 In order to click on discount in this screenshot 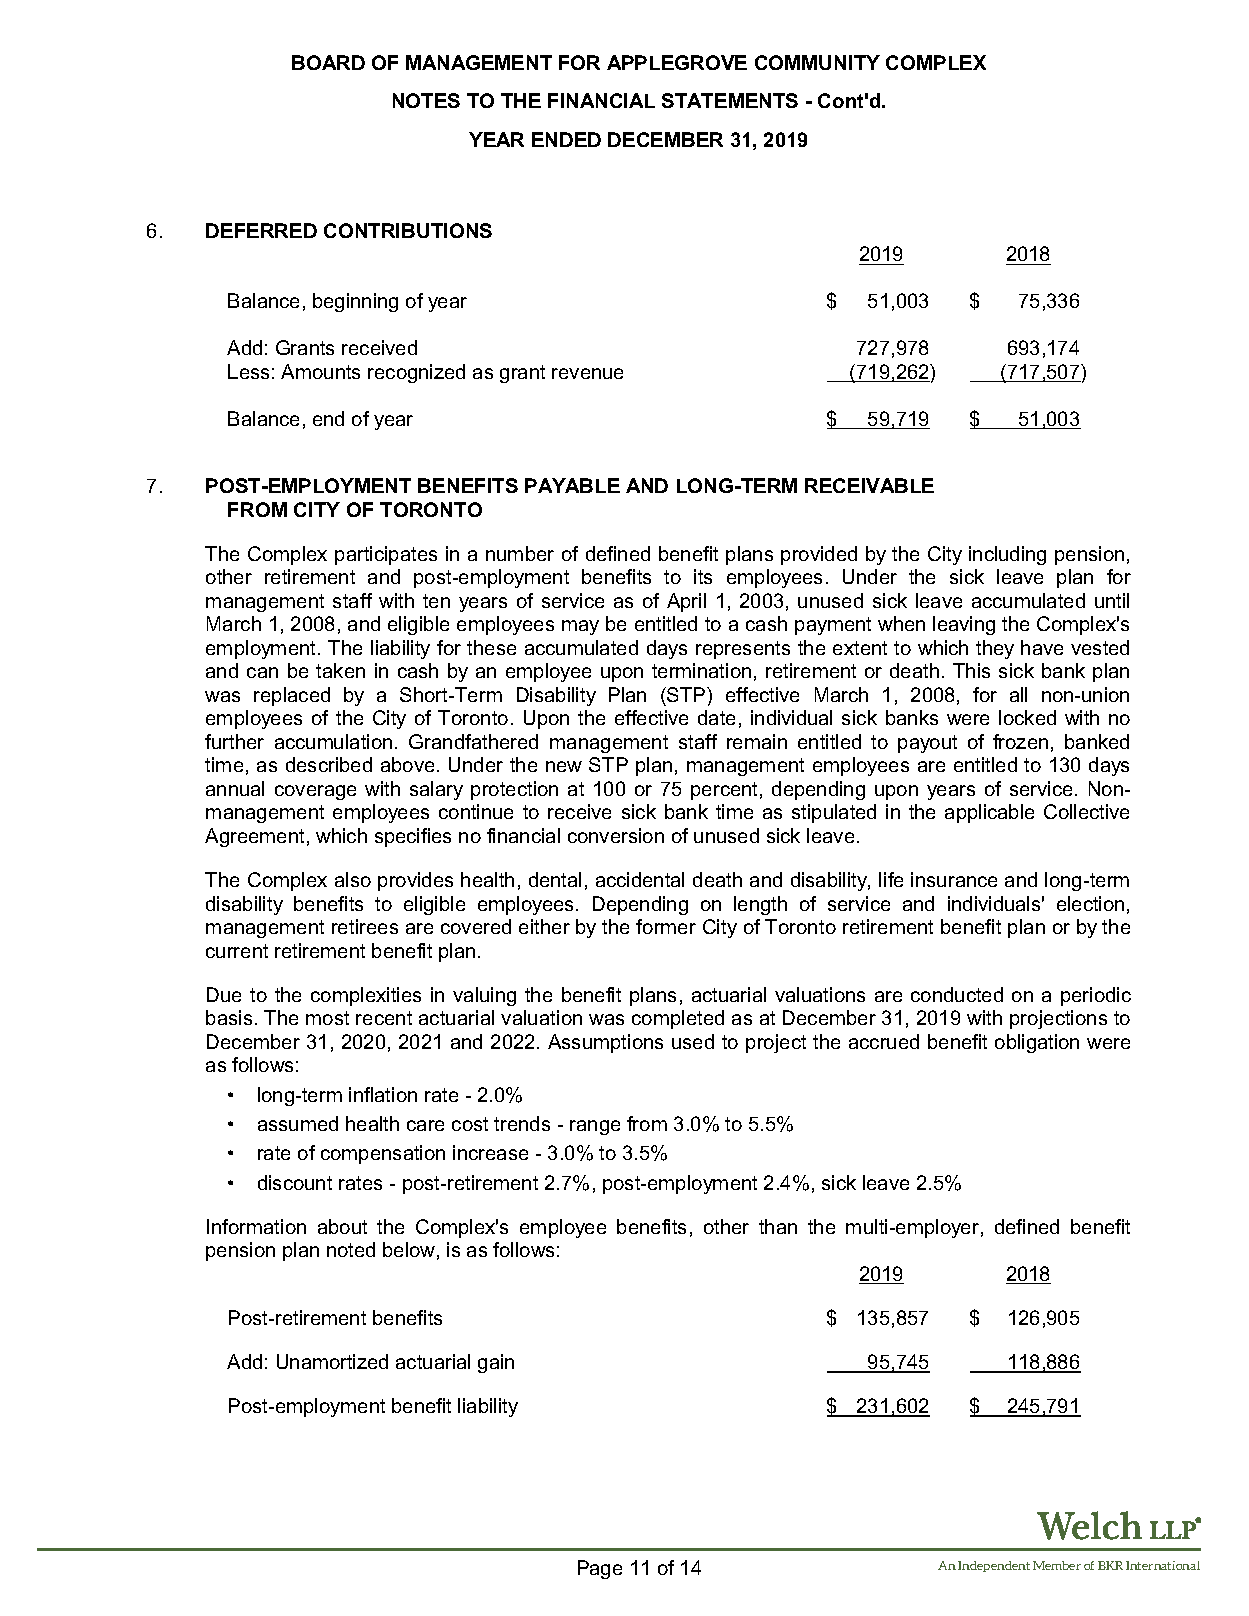, I will do `click(295, 1182)`.
